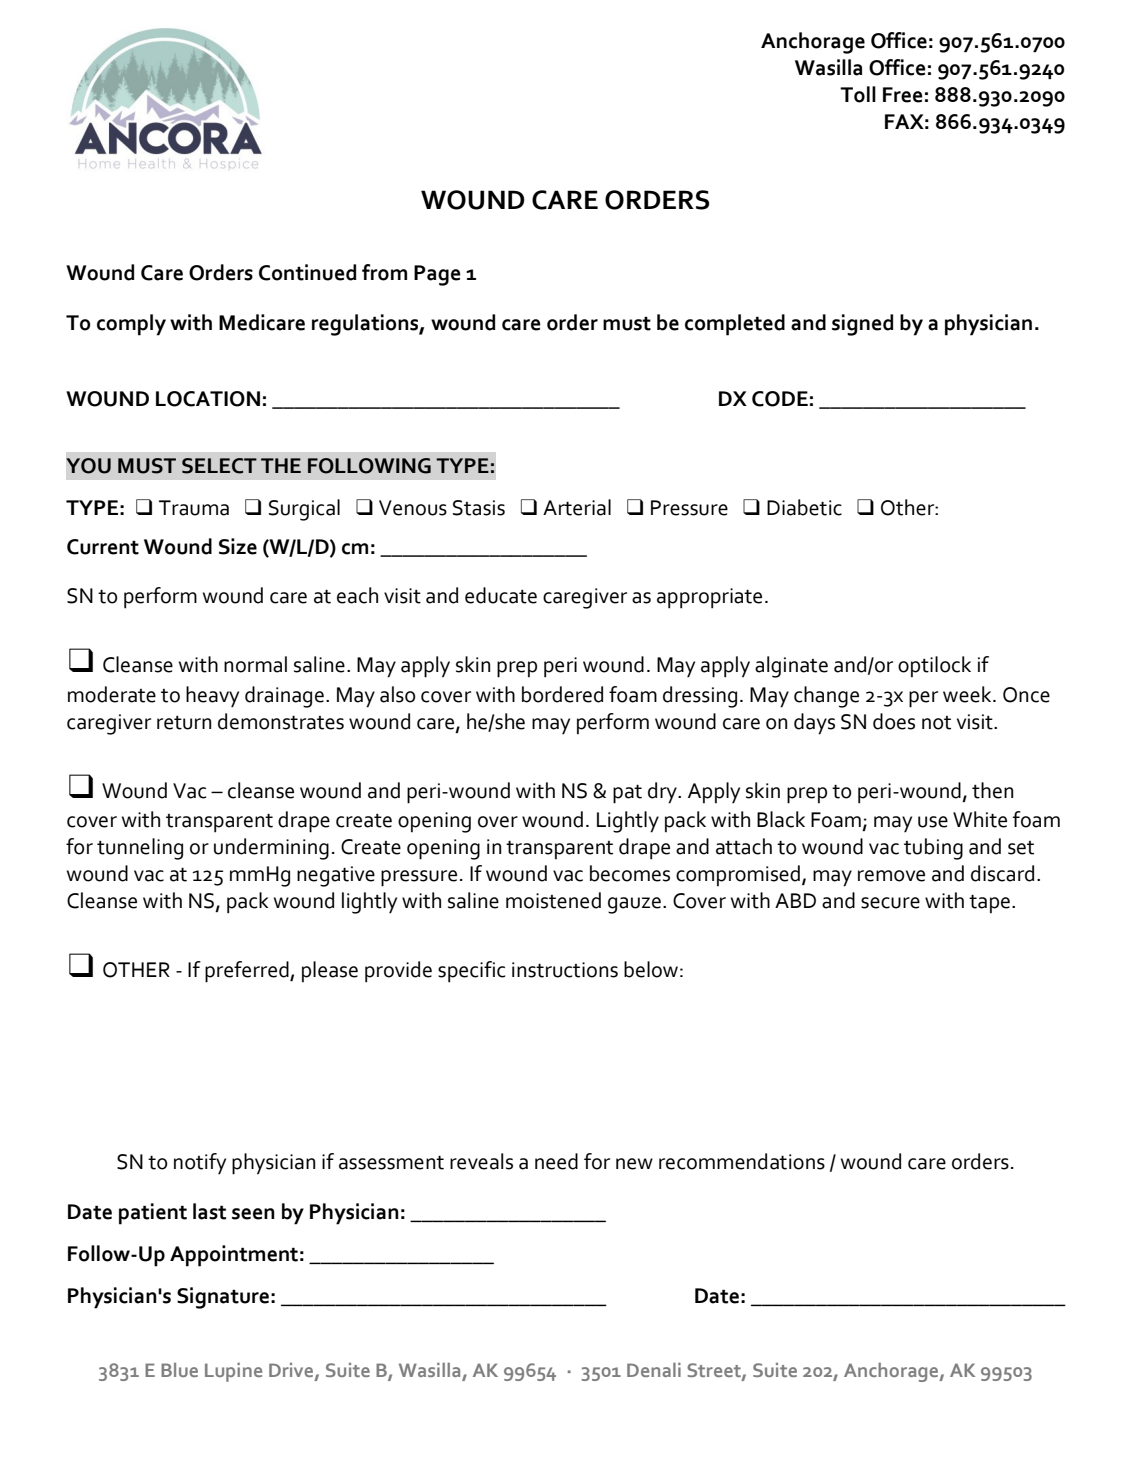 The height and width of the screenshot is (1464, 1132). I want to click on Continued, so click(307, 272).
